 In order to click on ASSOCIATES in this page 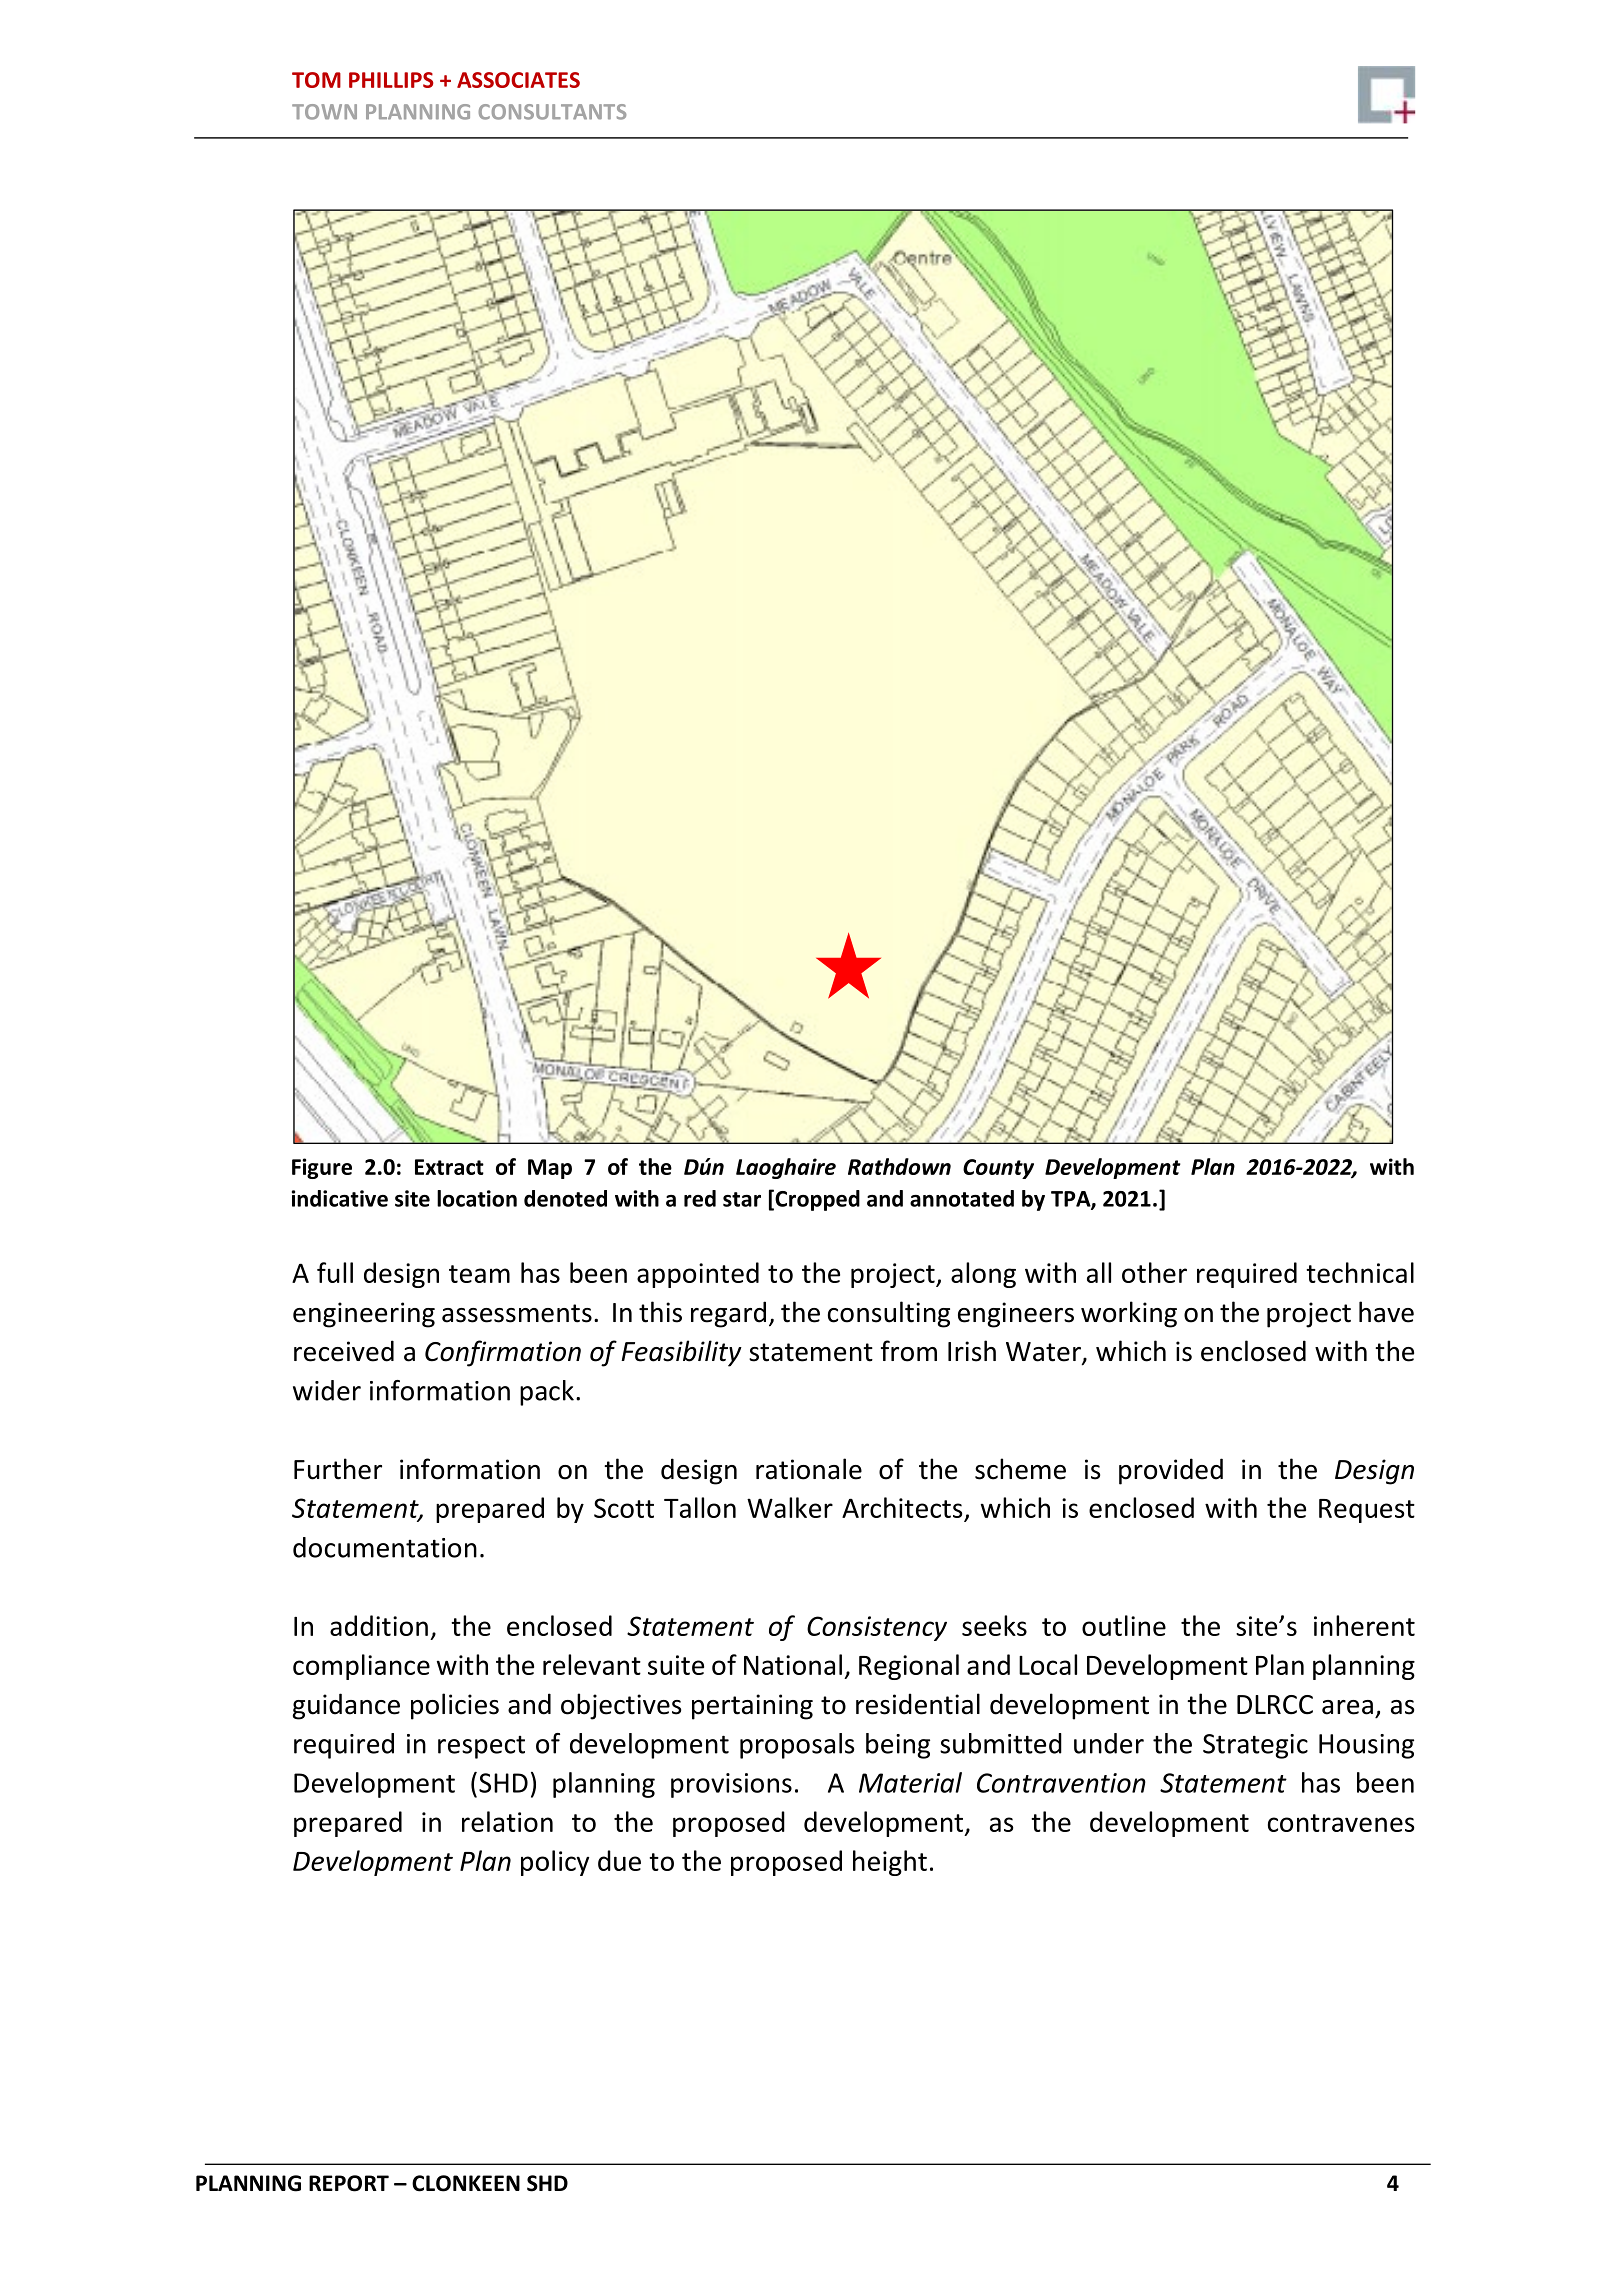, I will do `click(518, 80)`.
